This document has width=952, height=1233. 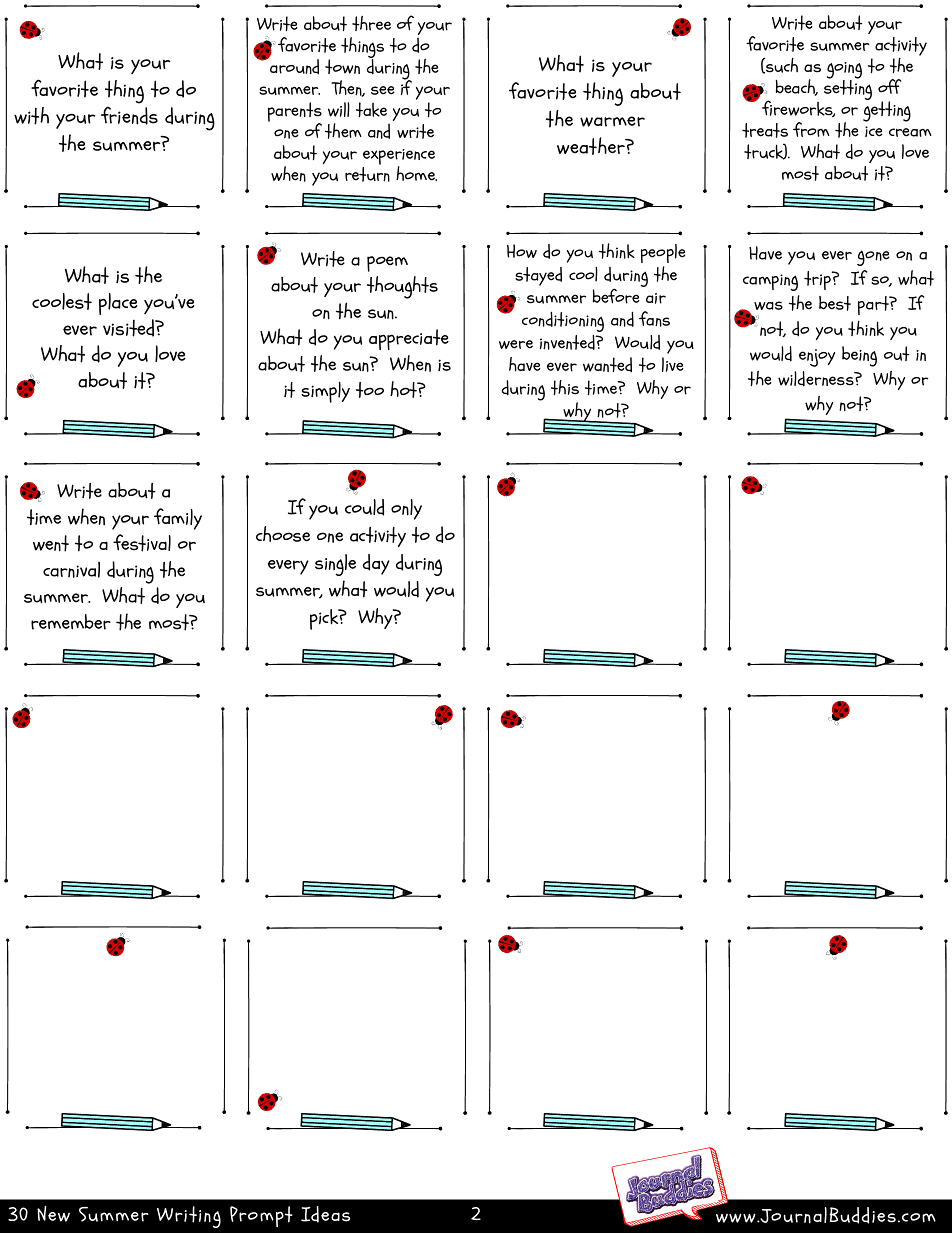 What do you see at coordinates (129, 115) in the document?
I see `friends` at bounding box center [129, 115].
